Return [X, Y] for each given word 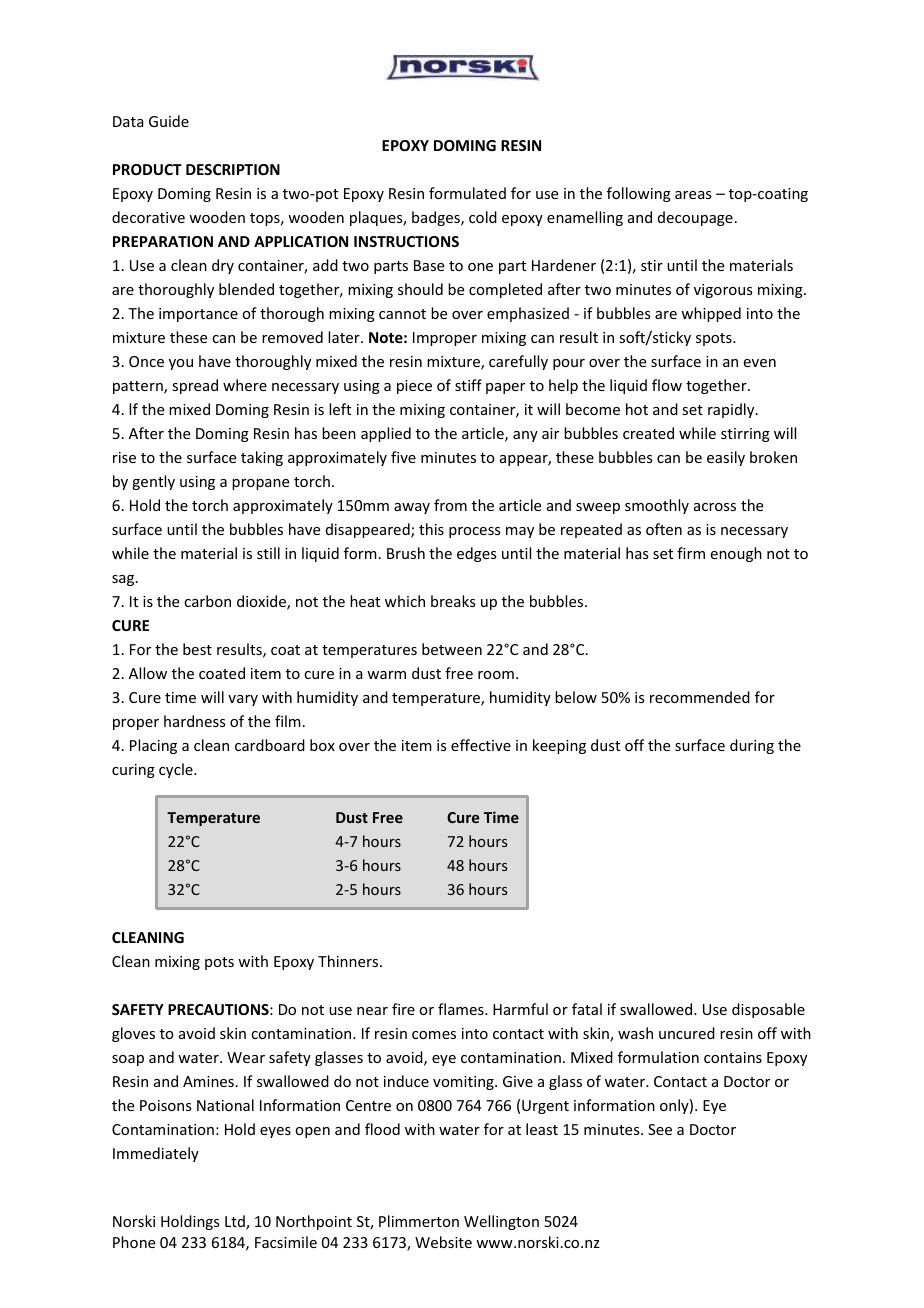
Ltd [236, 1222]
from [450, 505]
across [715, 507]
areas [693, 195]
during [752, 746]
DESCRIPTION [233, 169]
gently [153, 482]
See [660, 1129]
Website [443, 1242]
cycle [177, 770]
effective [481, 745]
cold [483, 217]
